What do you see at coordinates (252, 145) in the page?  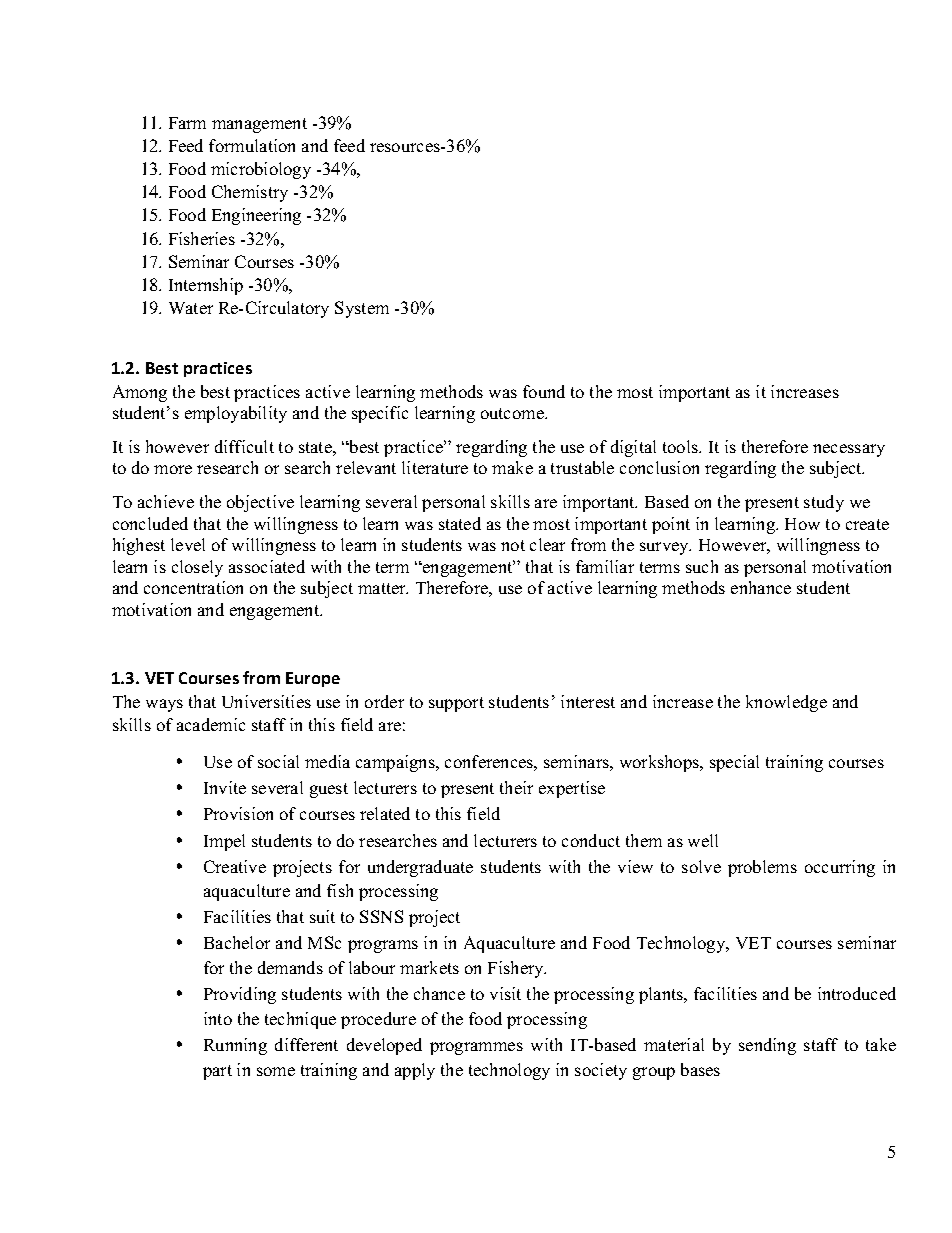 I see `formulation` at bounding box center [252, 145].
